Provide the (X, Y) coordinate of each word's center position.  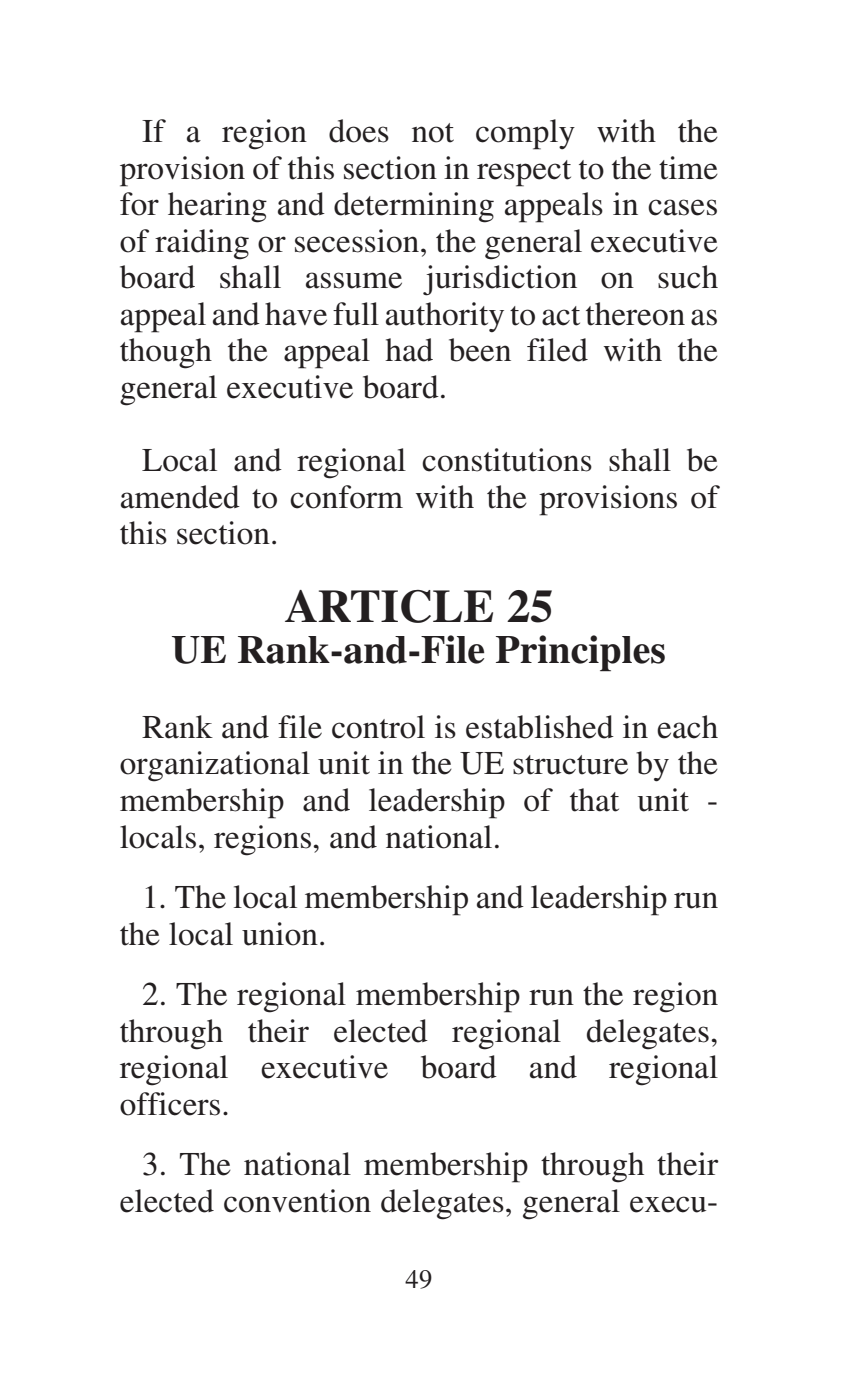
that (594, 800)
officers (170, 1104)
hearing (217, 207)
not (433, 133)
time (688, 168)
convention (297, 1201)
